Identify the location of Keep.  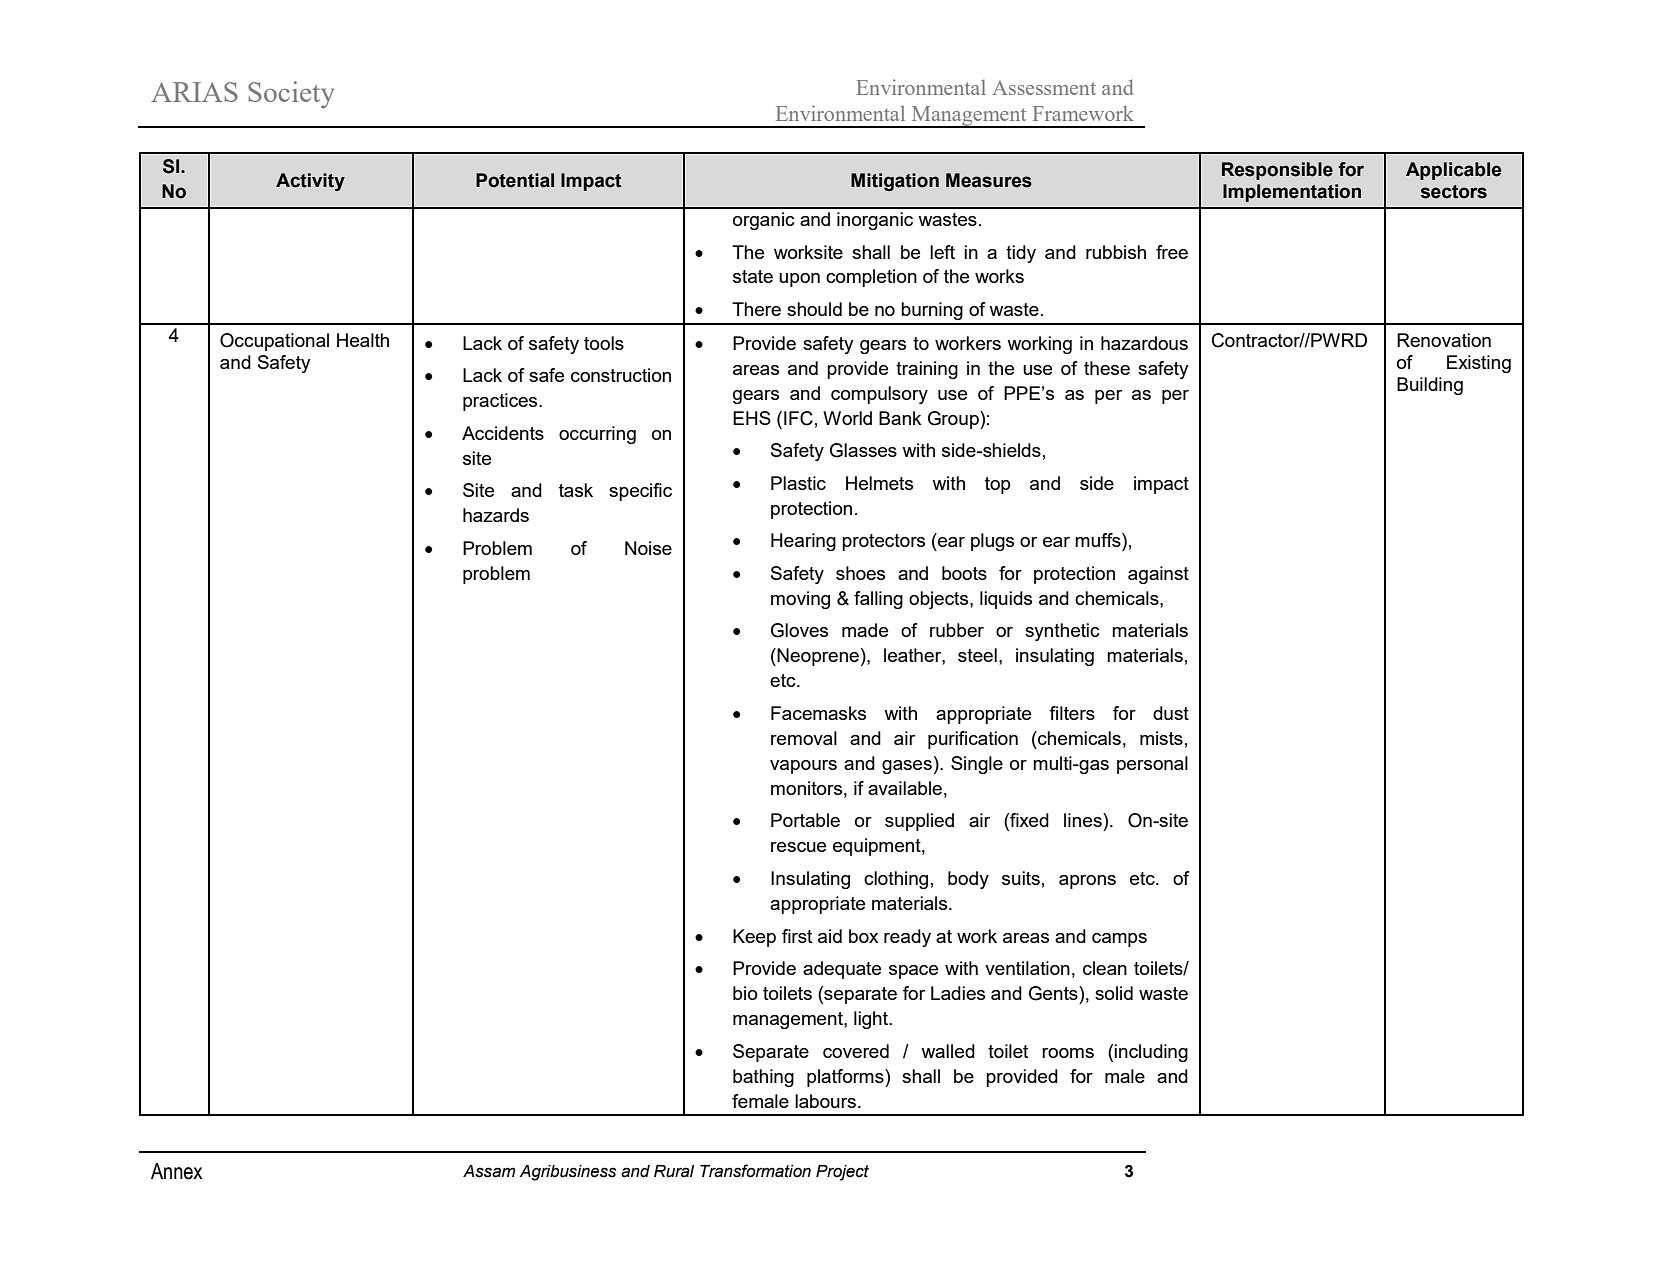
(754, 938).
